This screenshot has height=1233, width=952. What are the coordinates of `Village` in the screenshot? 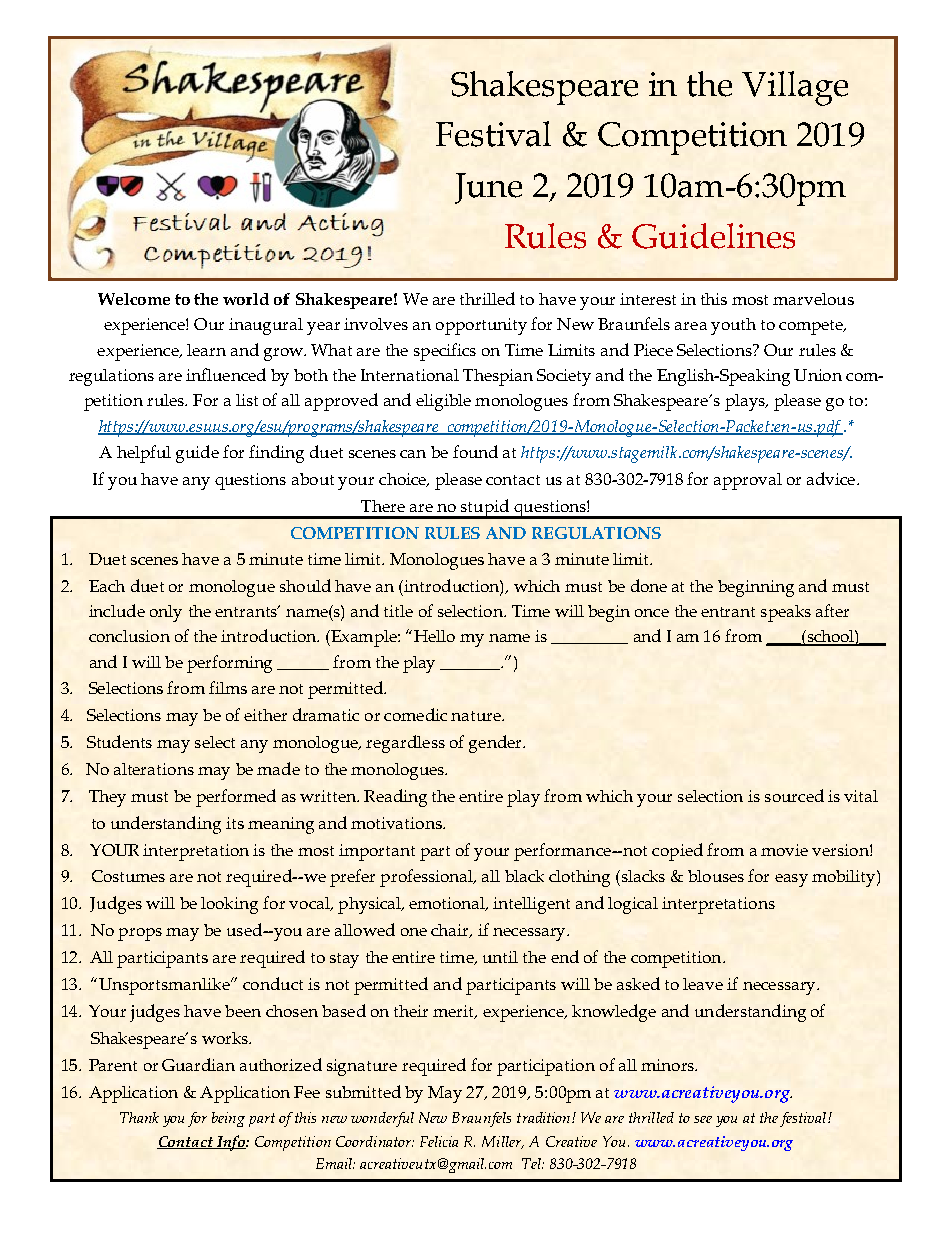 It's located at (795, 88).
